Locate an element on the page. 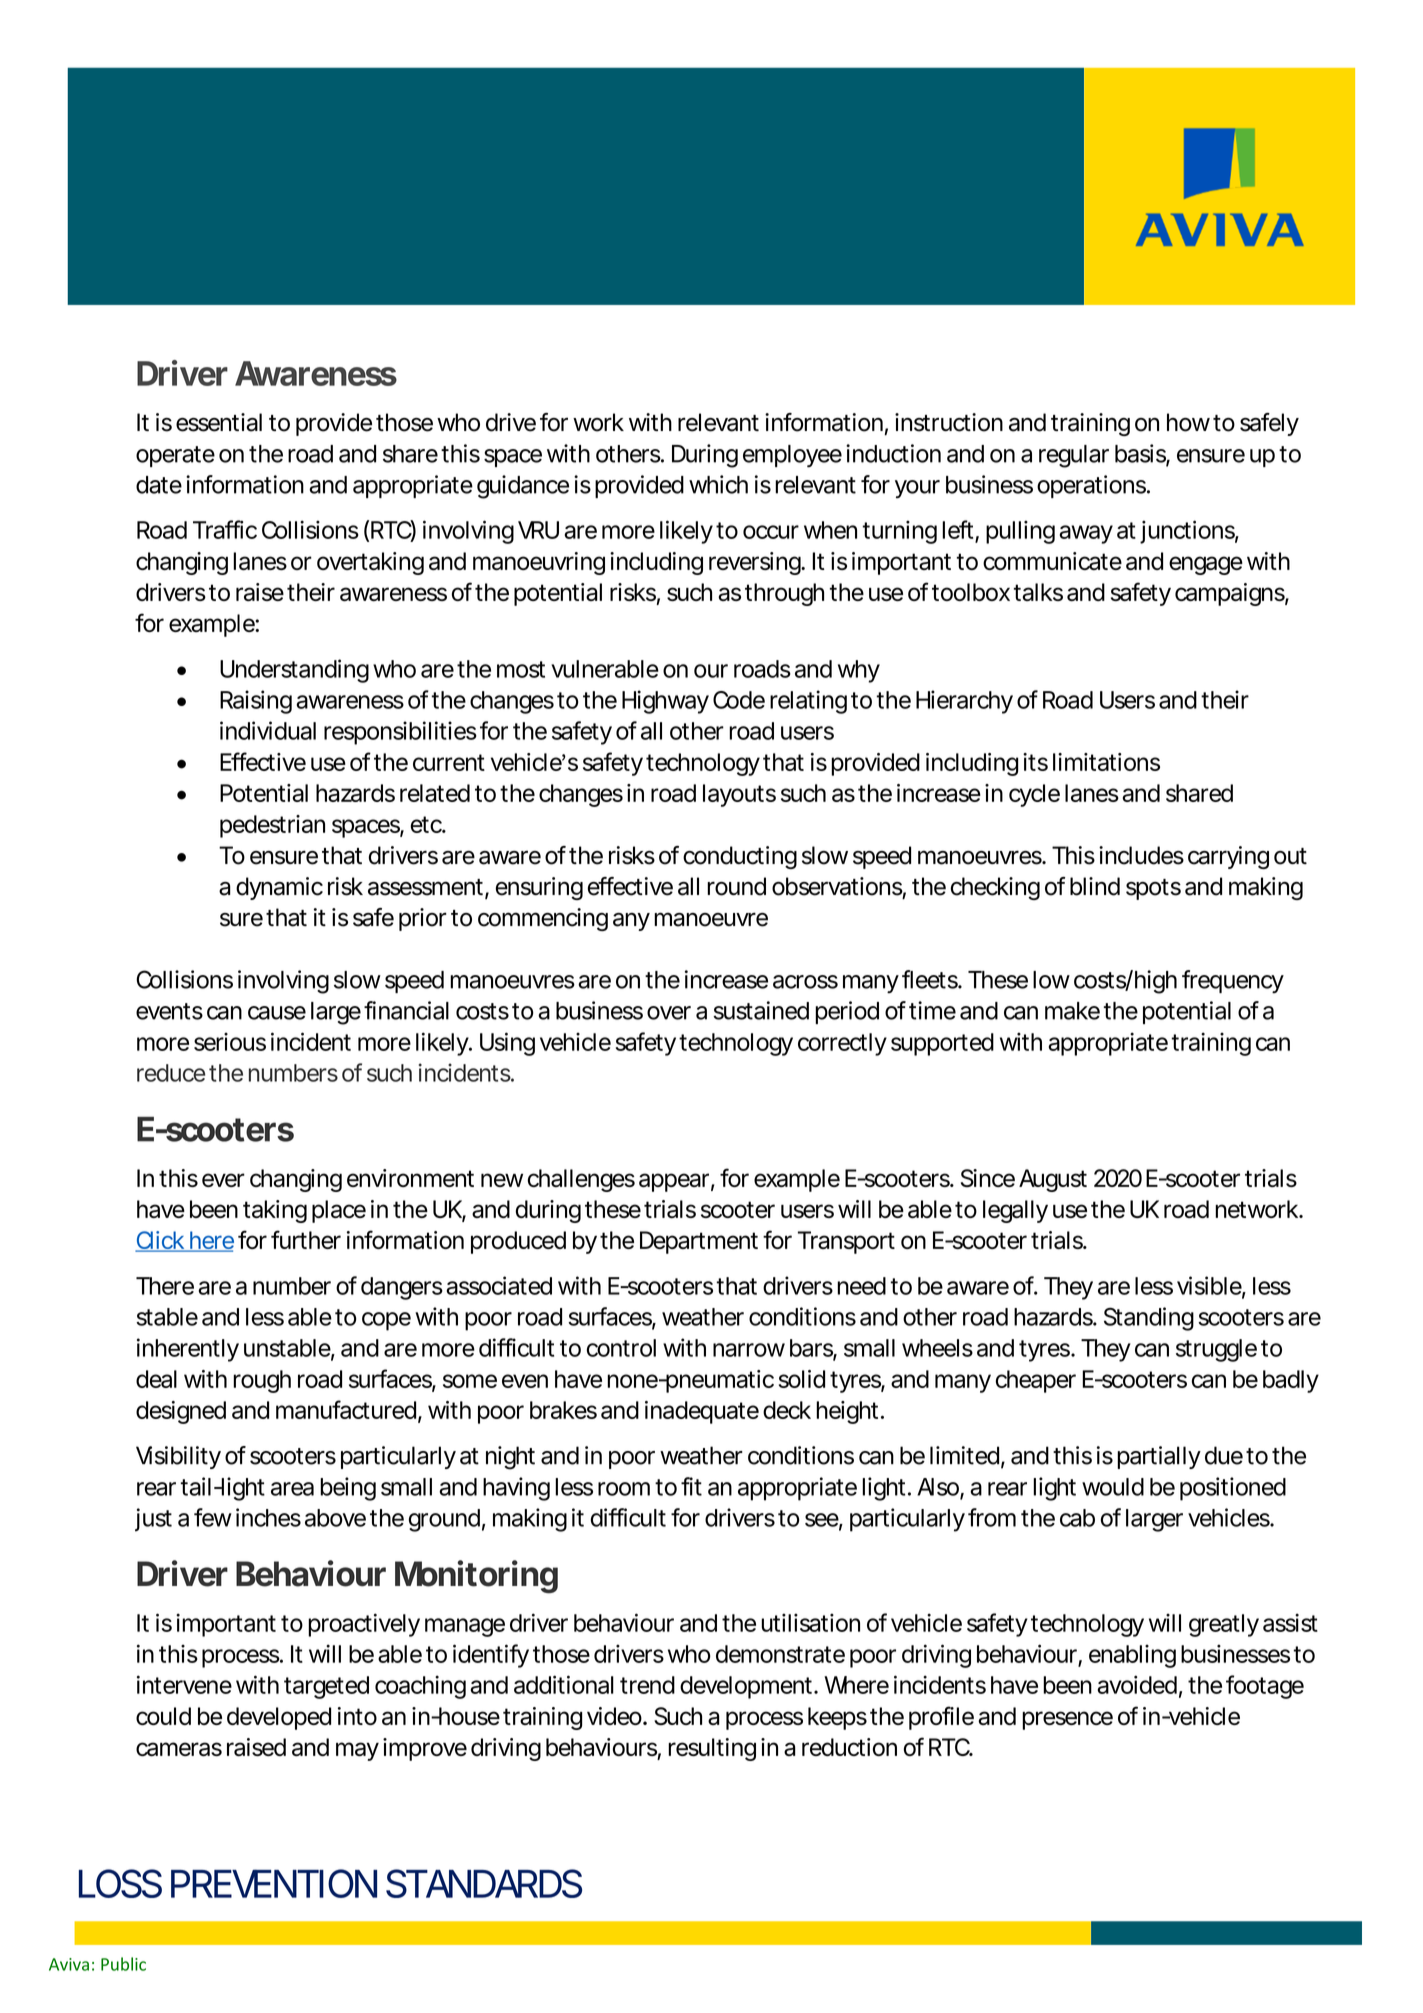 The width and height of the image is (1423, 2013). Click is located at coordinates (161, 1241).
